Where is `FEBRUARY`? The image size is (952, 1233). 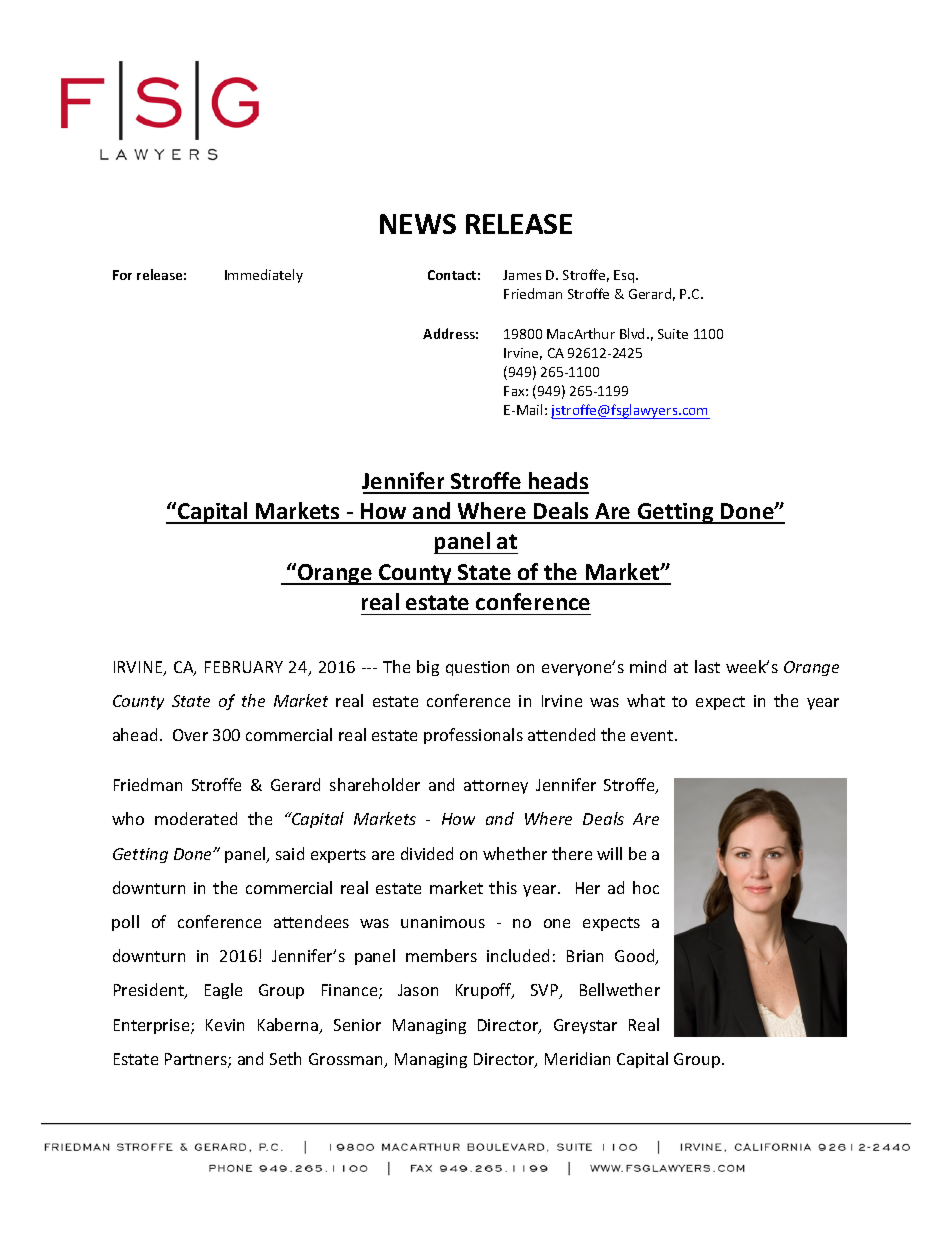 FEBRUARY is located at coordinates (244, 667).
